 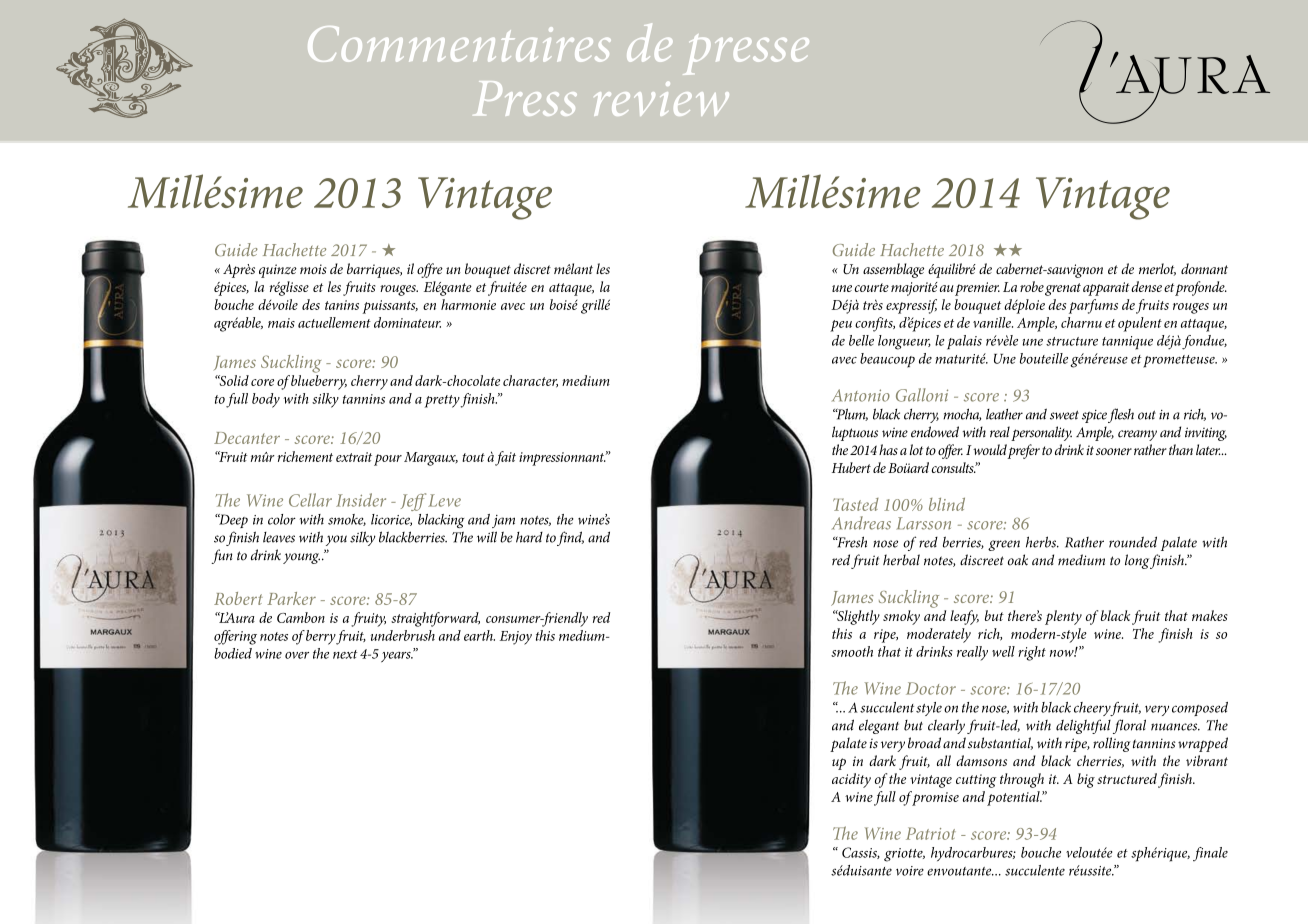 I want to click on plenty, so click(x=1063, y=617).
